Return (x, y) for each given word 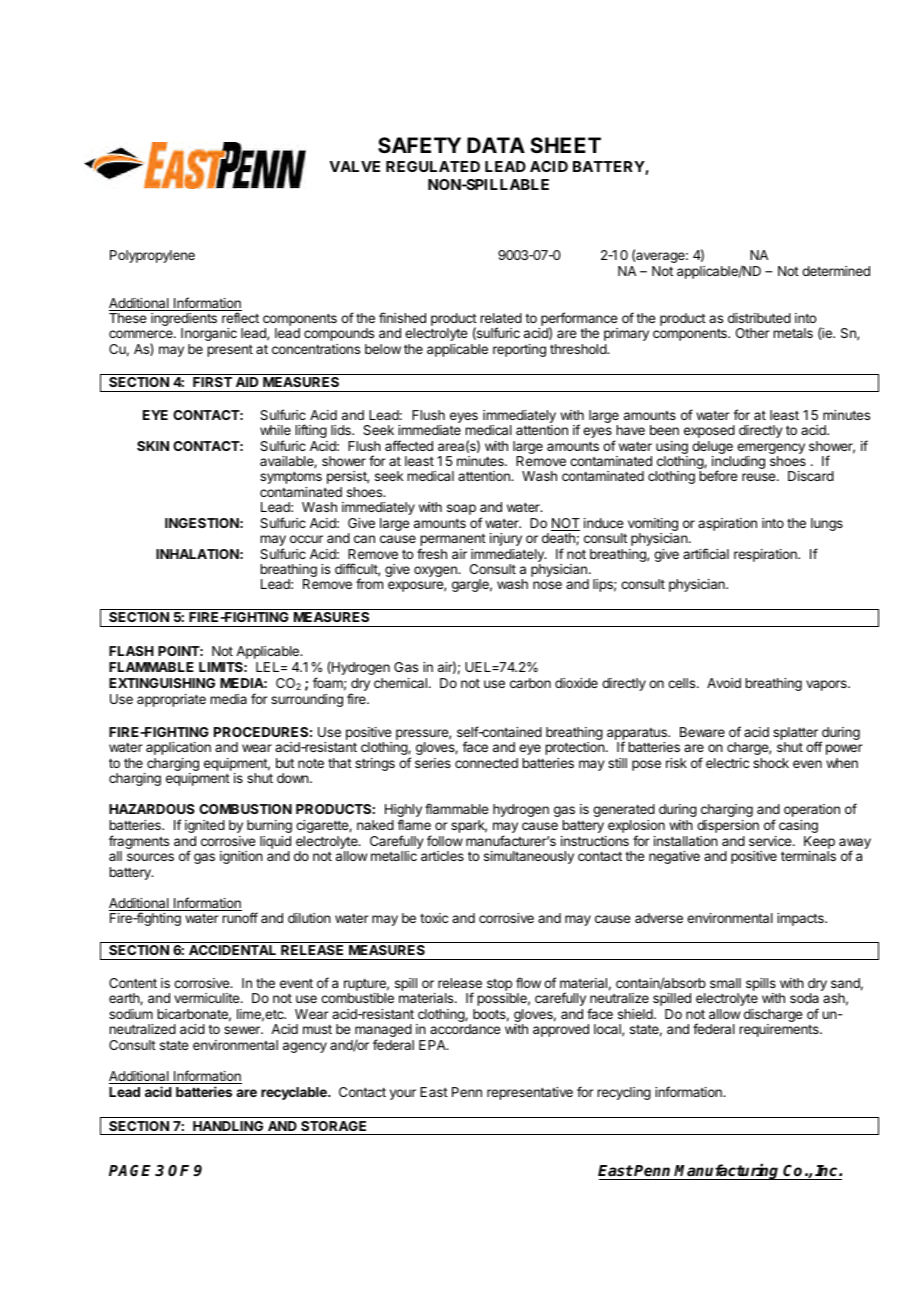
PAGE (130, 1170)
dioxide (576, 683)
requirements (780, 1030)
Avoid (724, 683)
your (403, 1094)
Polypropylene (152, 256)
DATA (496, 145)
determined (836, 271)
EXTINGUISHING (162, 683)
